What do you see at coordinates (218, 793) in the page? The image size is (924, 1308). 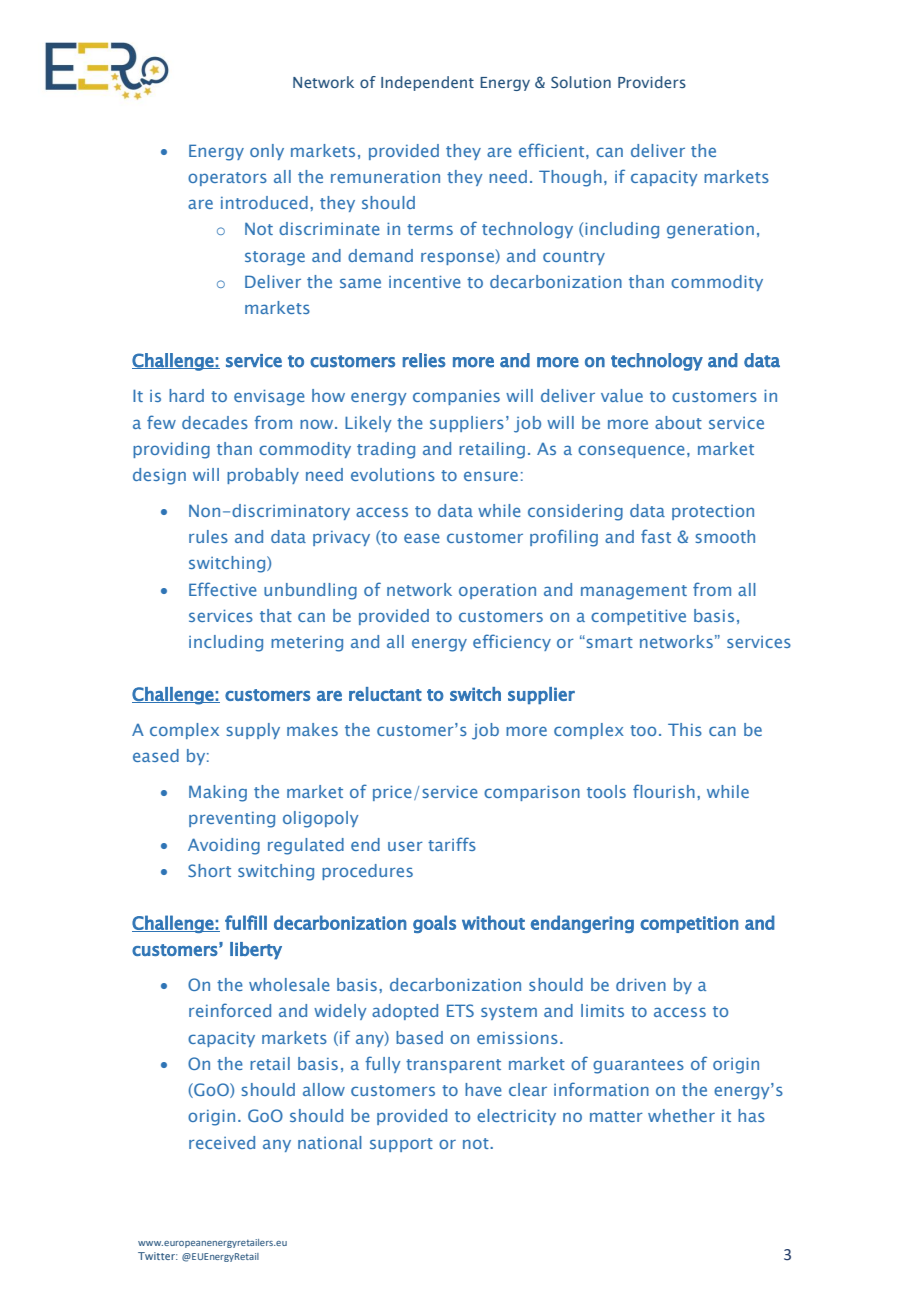 I see `Making` at bounding box center [218, 793].
